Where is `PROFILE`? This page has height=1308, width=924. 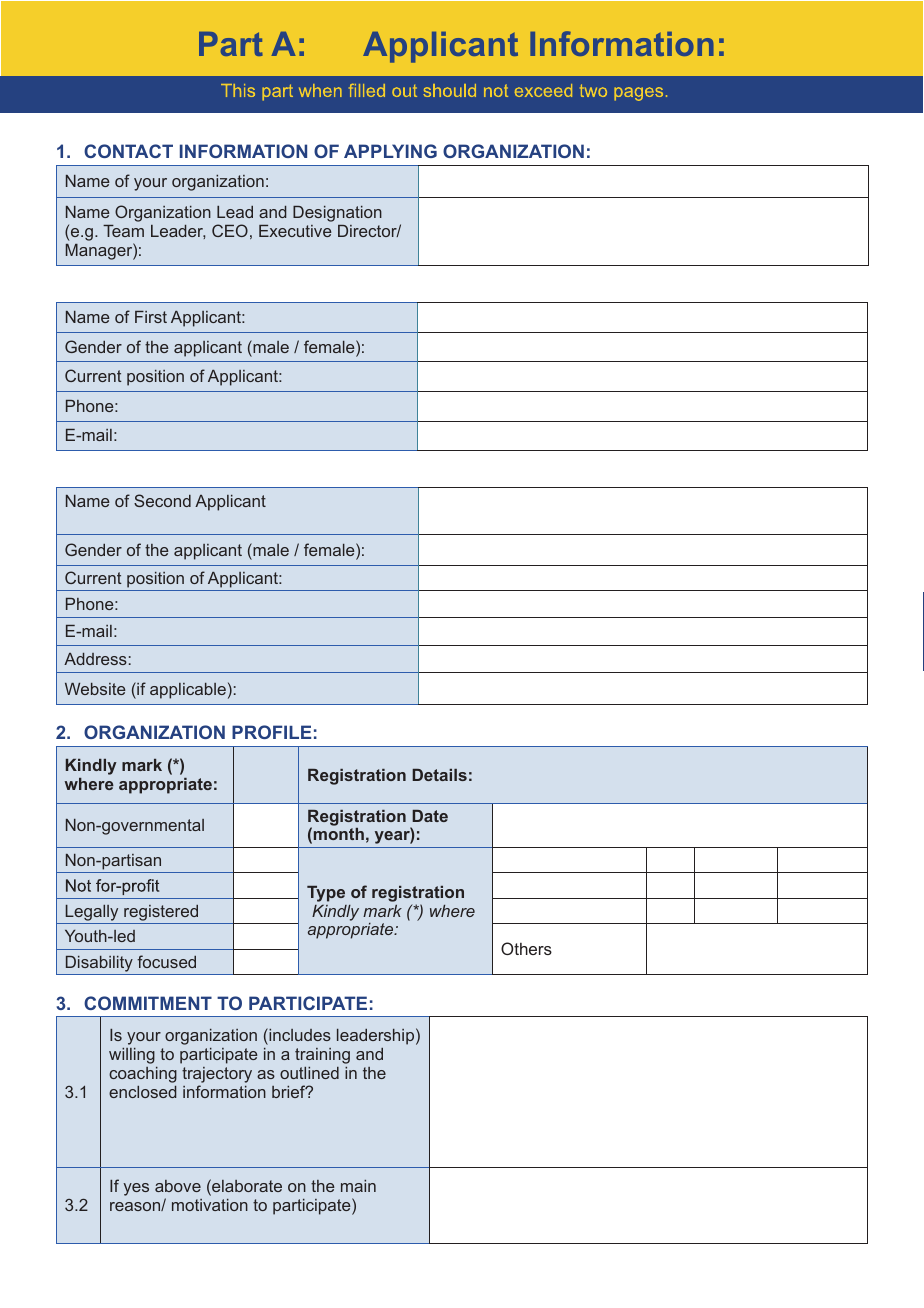
PROFILE is located at coordinates (271, 732).
